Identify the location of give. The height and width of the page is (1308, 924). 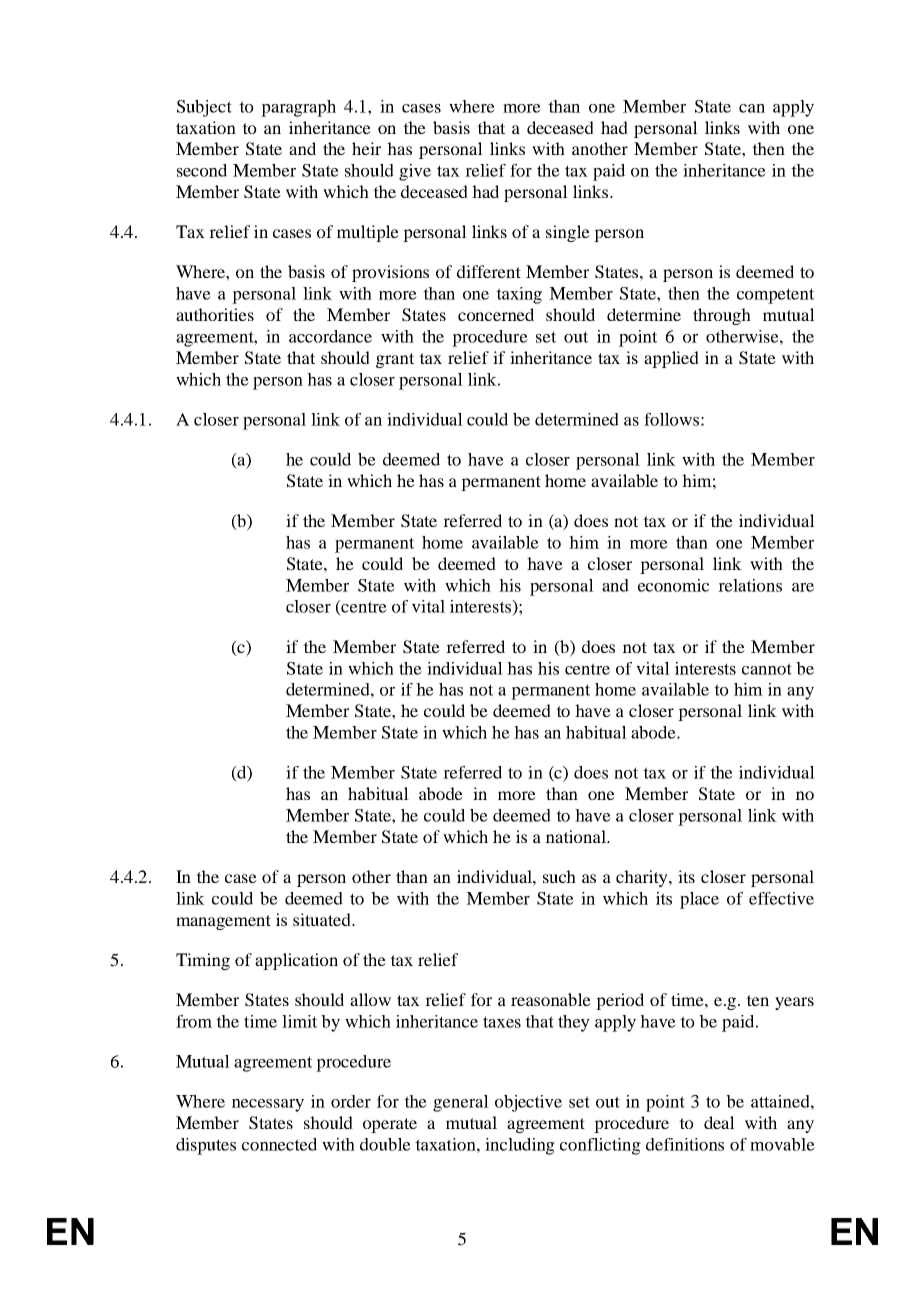
(415, 172).
